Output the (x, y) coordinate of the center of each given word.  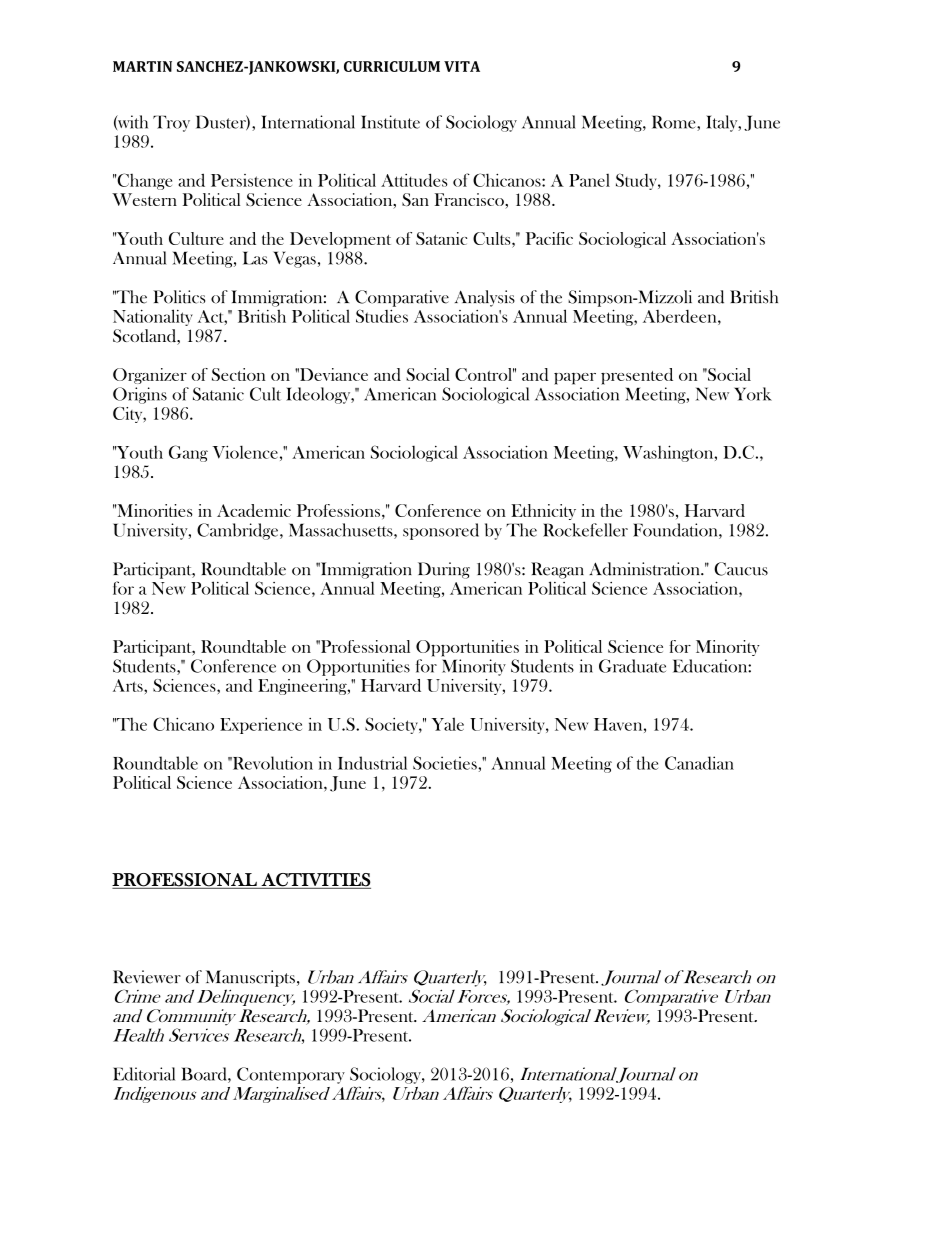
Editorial (144, 1074)
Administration (645, 569)
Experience (261, 726)
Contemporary (291, 1075)
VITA (462, 66)
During (444, 570)
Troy (171, 123)
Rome (675, 123)
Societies (446, 763)
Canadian (699, 763)
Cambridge (239, 531)
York (753, 394)
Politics (179, 297)
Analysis (485, 298)
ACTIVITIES (316, 880)
